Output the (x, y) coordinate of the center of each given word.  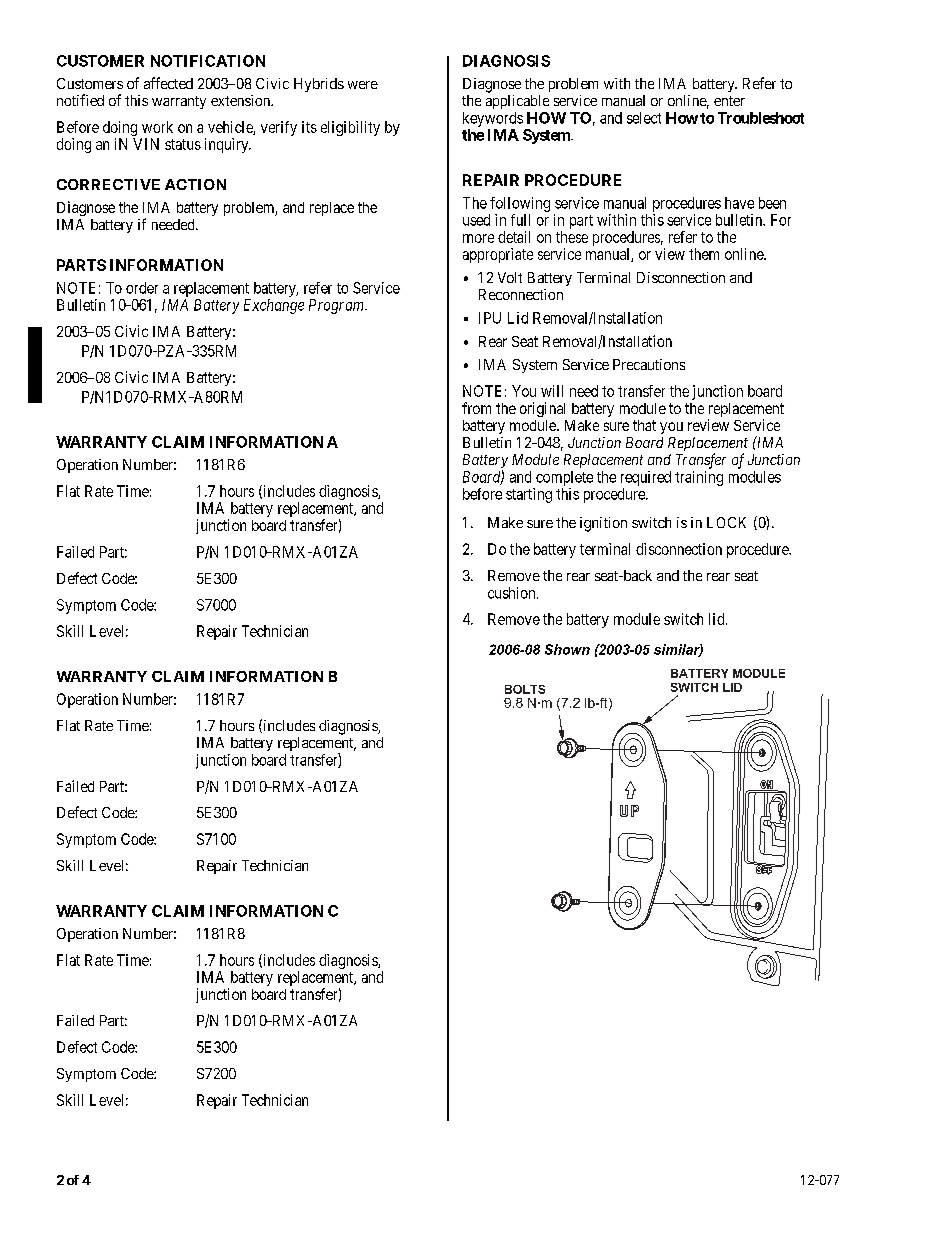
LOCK (726, 522)
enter (729, 101)
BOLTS (525, 689)
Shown (567, 649)
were (363, 85)
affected (168, 83)
